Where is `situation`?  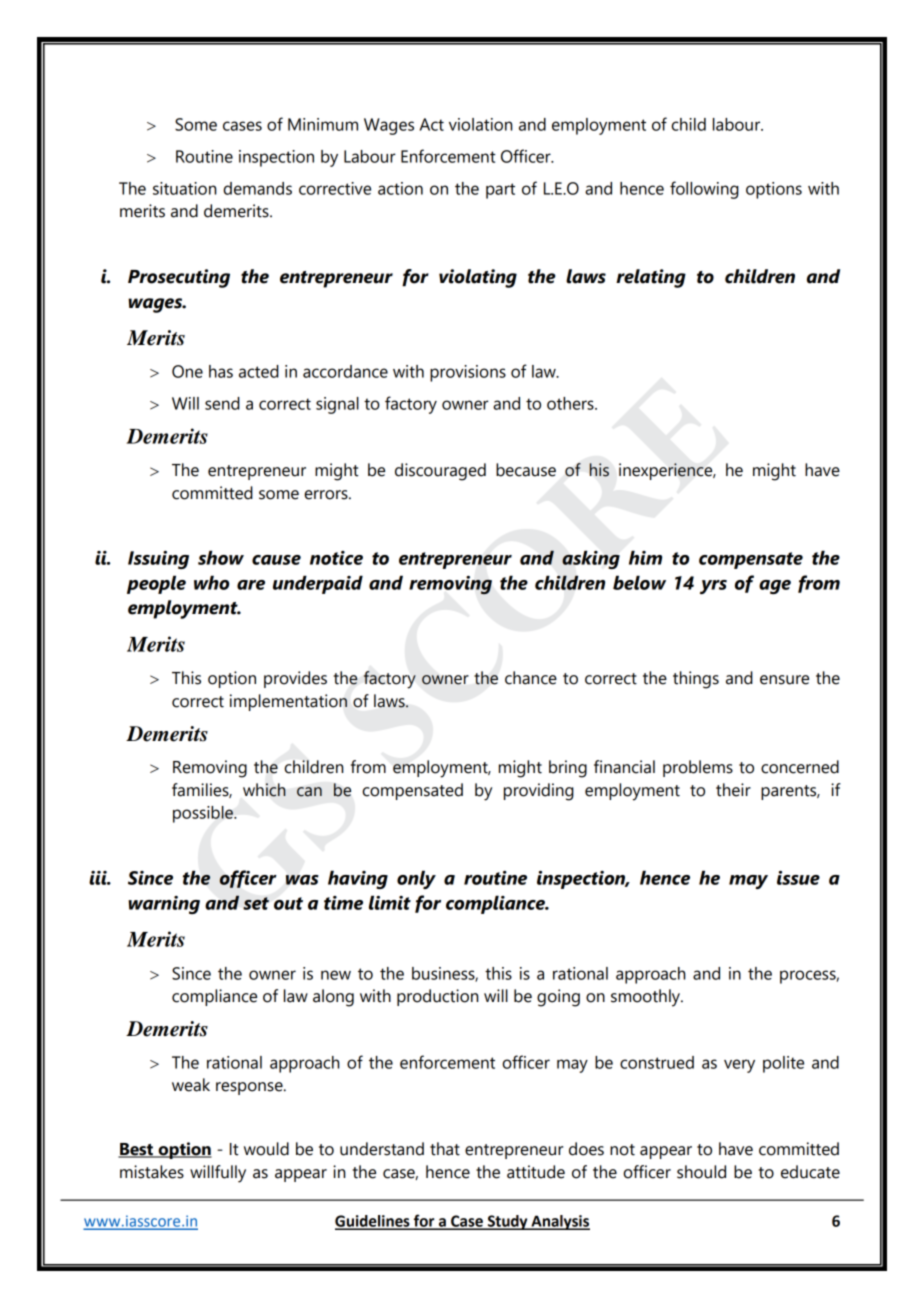 situation is located at coordinates (184, 188).
